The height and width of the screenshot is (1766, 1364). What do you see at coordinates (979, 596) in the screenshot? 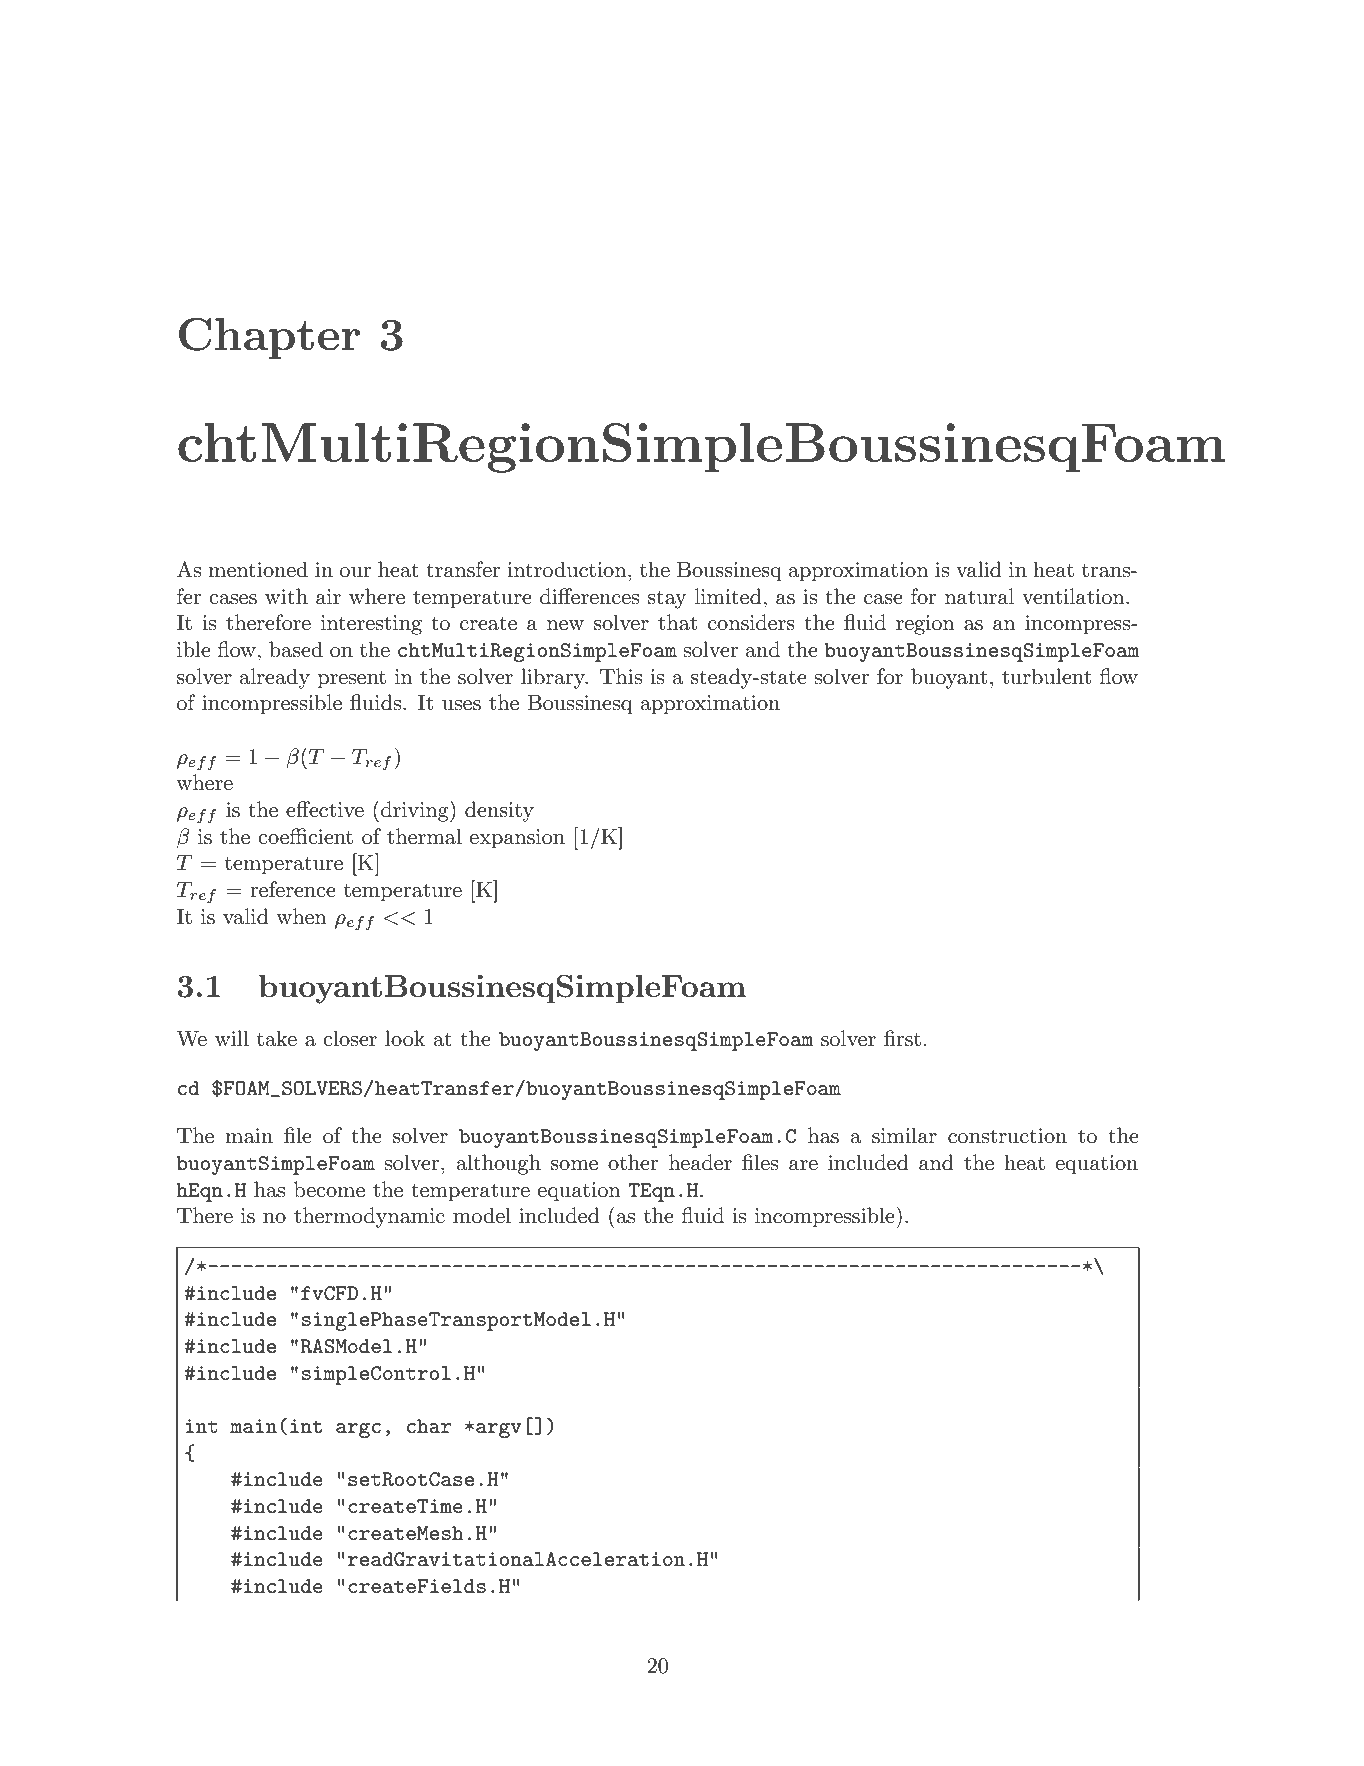
I see `natural` at bounding box center [979, 596].
